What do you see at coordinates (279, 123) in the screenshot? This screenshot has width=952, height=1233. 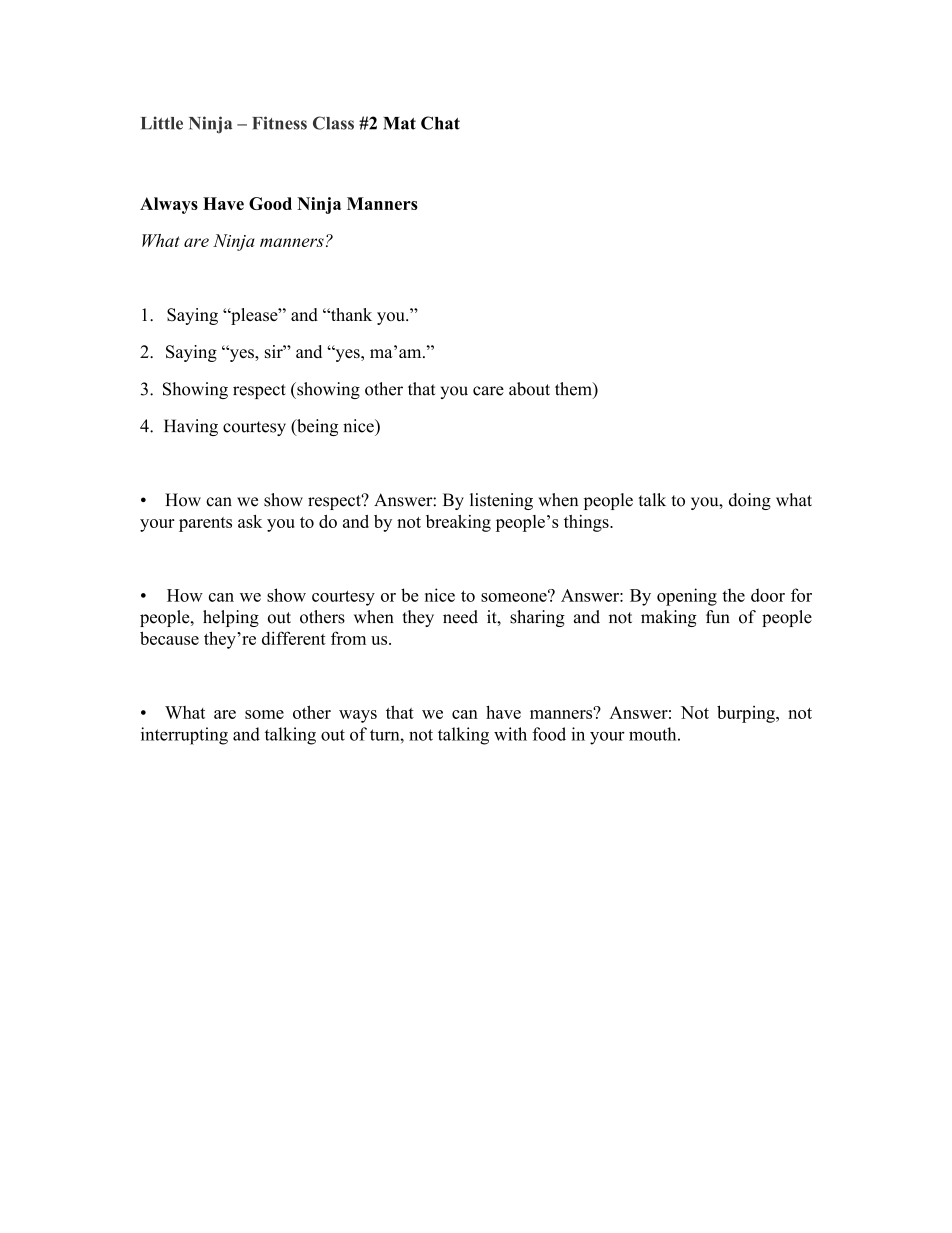 I see `Fitness` at bounding box center [279, 123].
